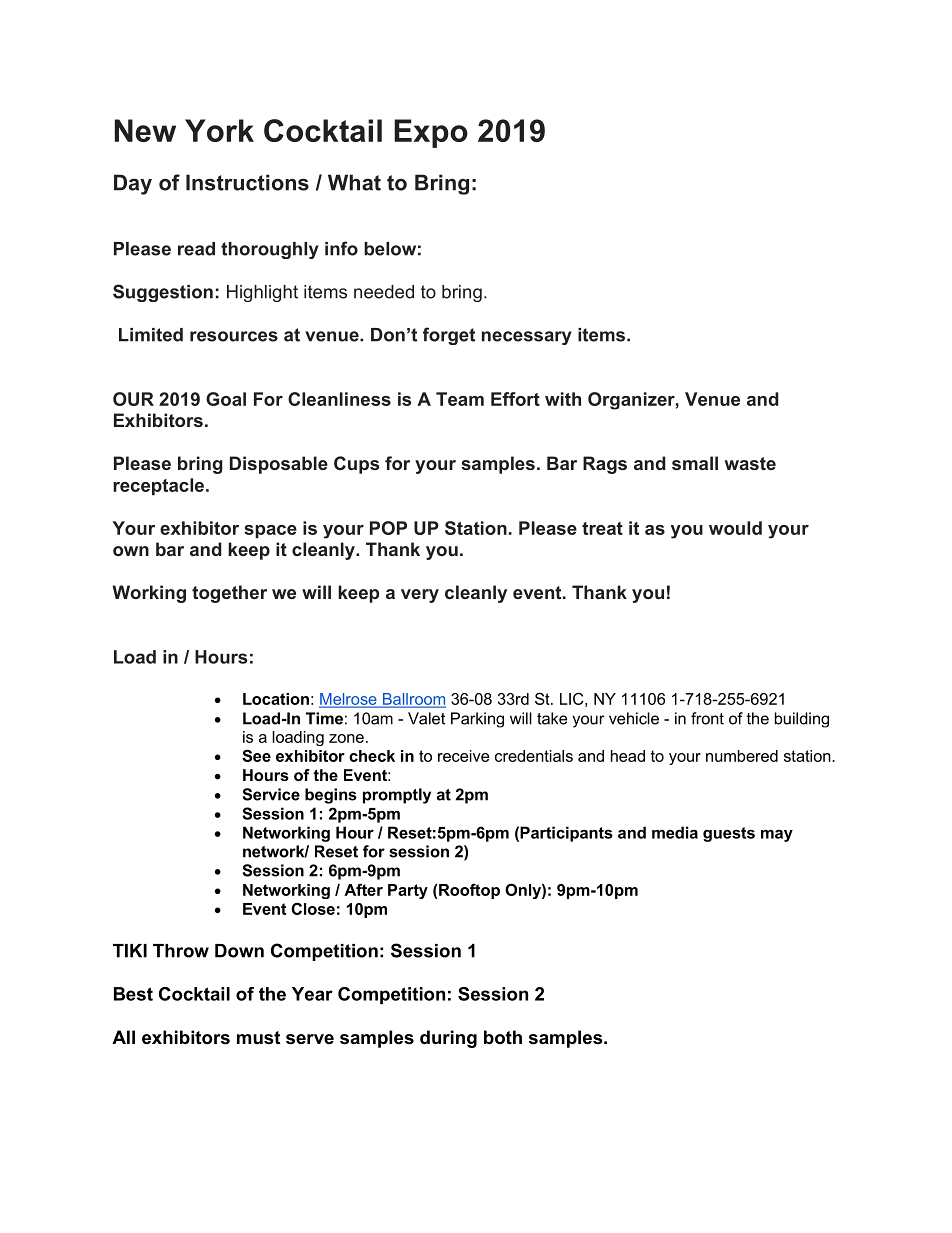 Image resolution: width=952 pixels, height=1233 pixels. I want to click on Expo, so click(431, 133).
